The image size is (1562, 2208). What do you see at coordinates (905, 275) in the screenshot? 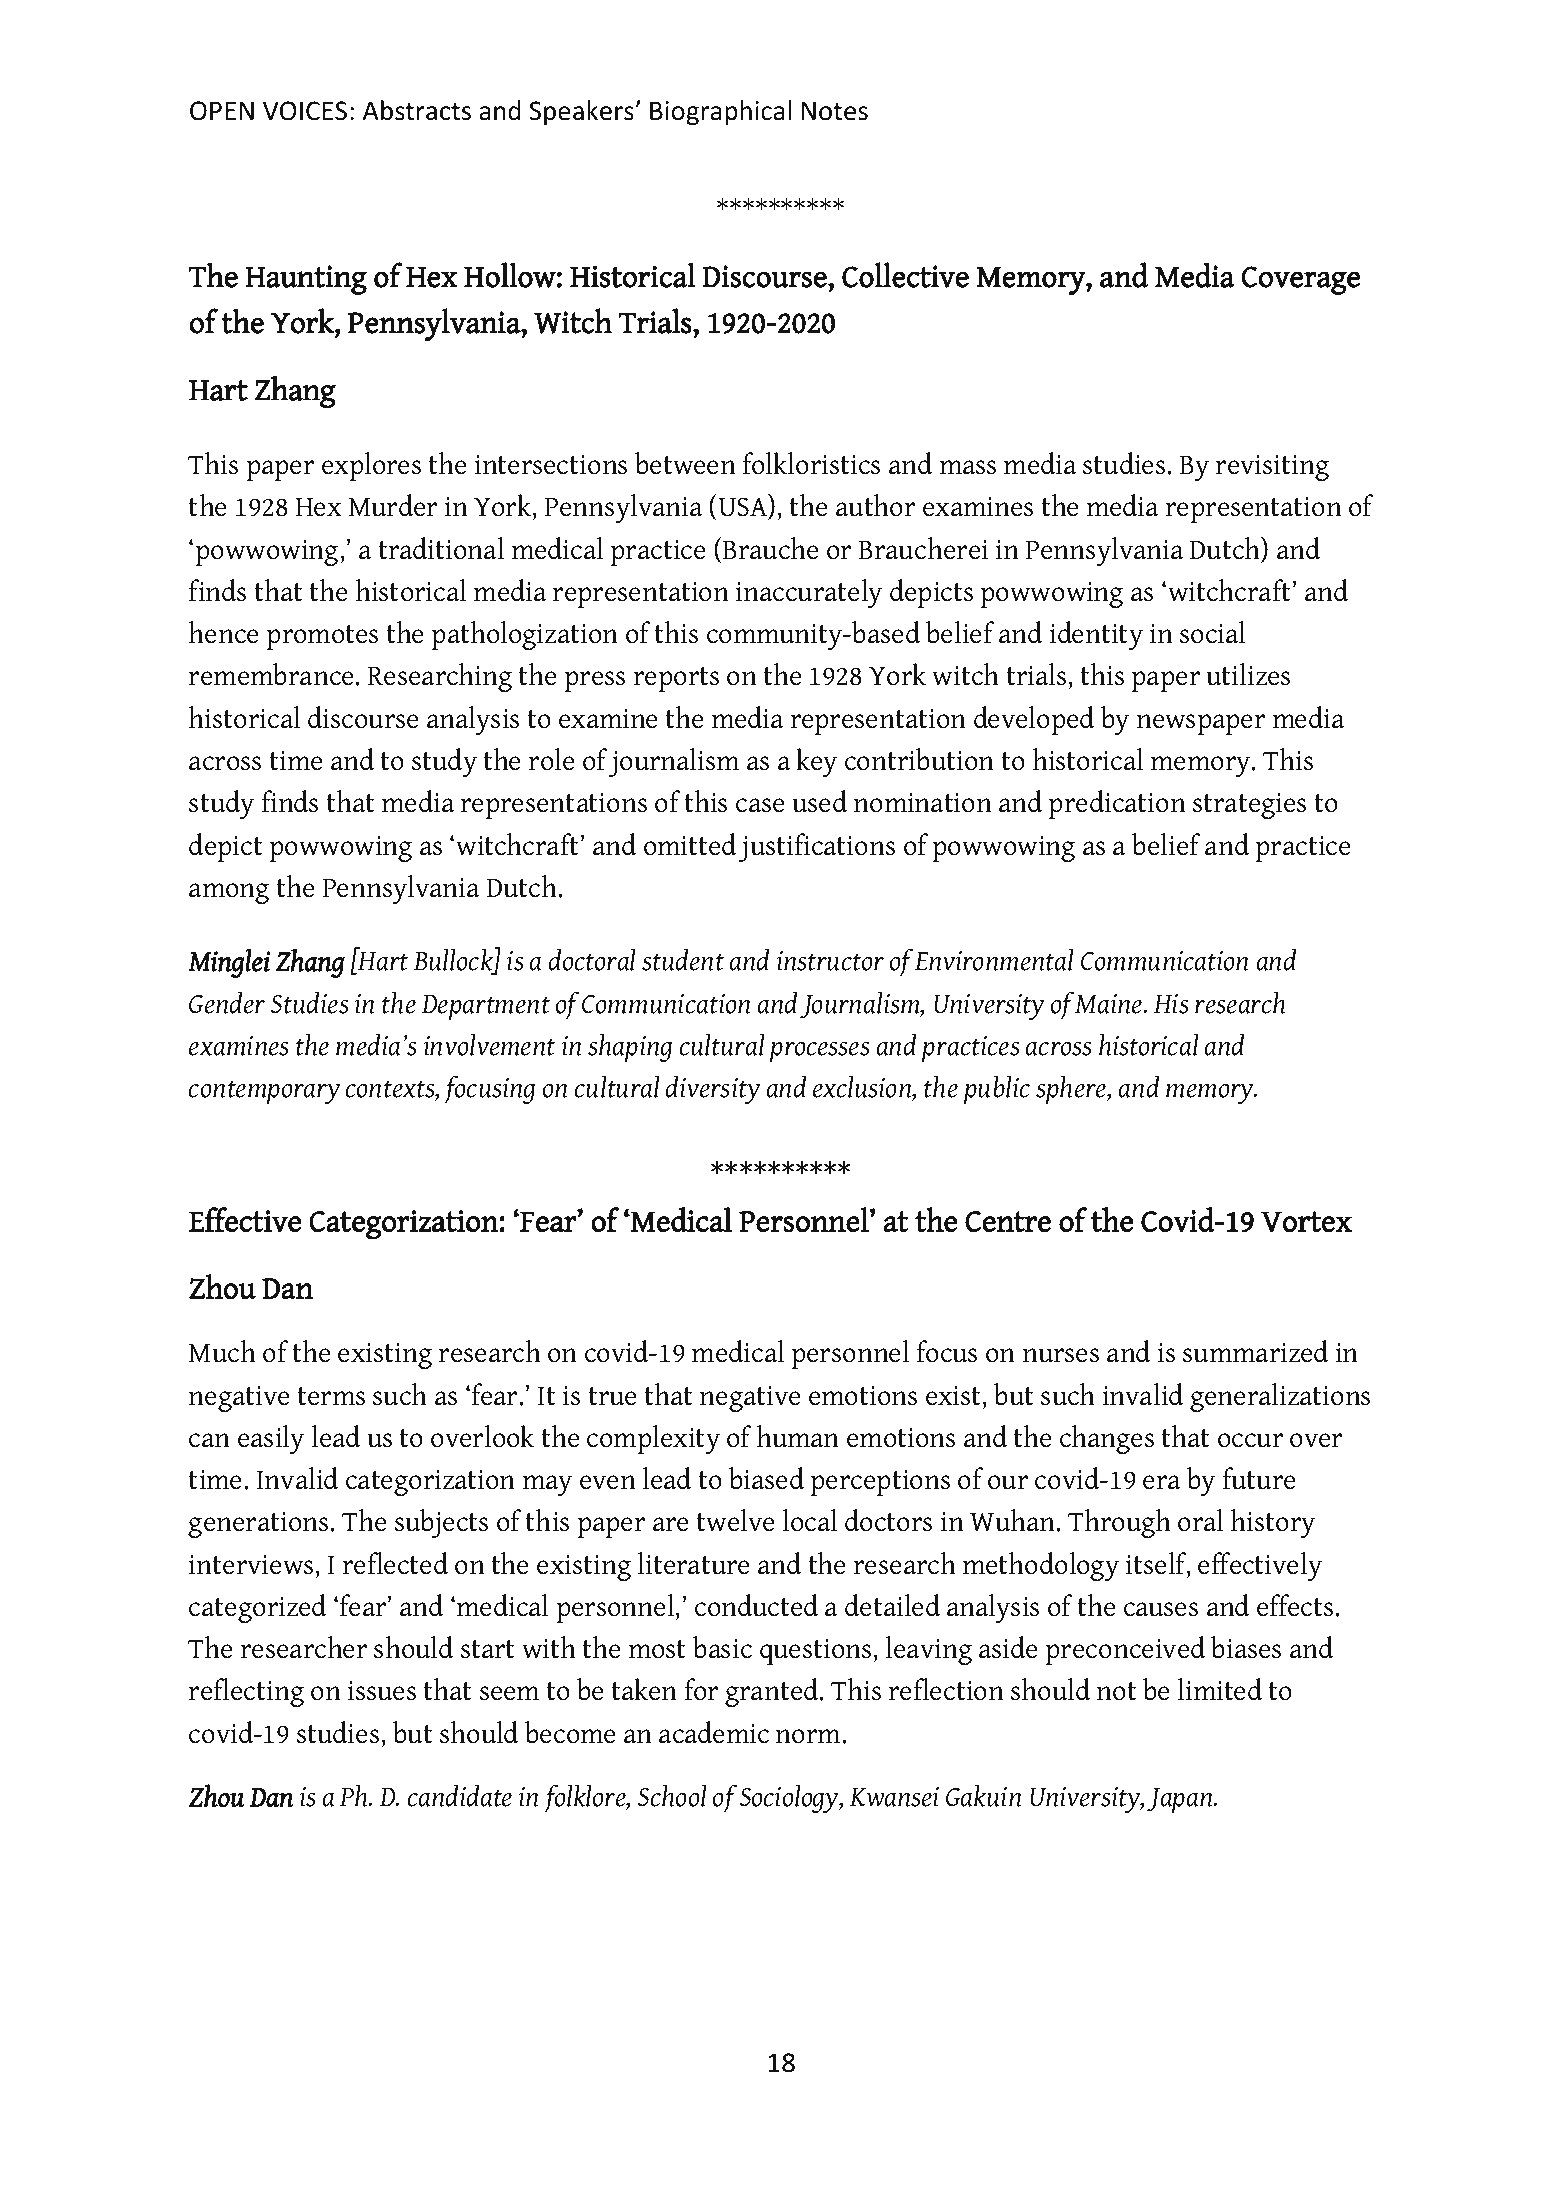
I see `Collective` at bounding box center [905, 275].
